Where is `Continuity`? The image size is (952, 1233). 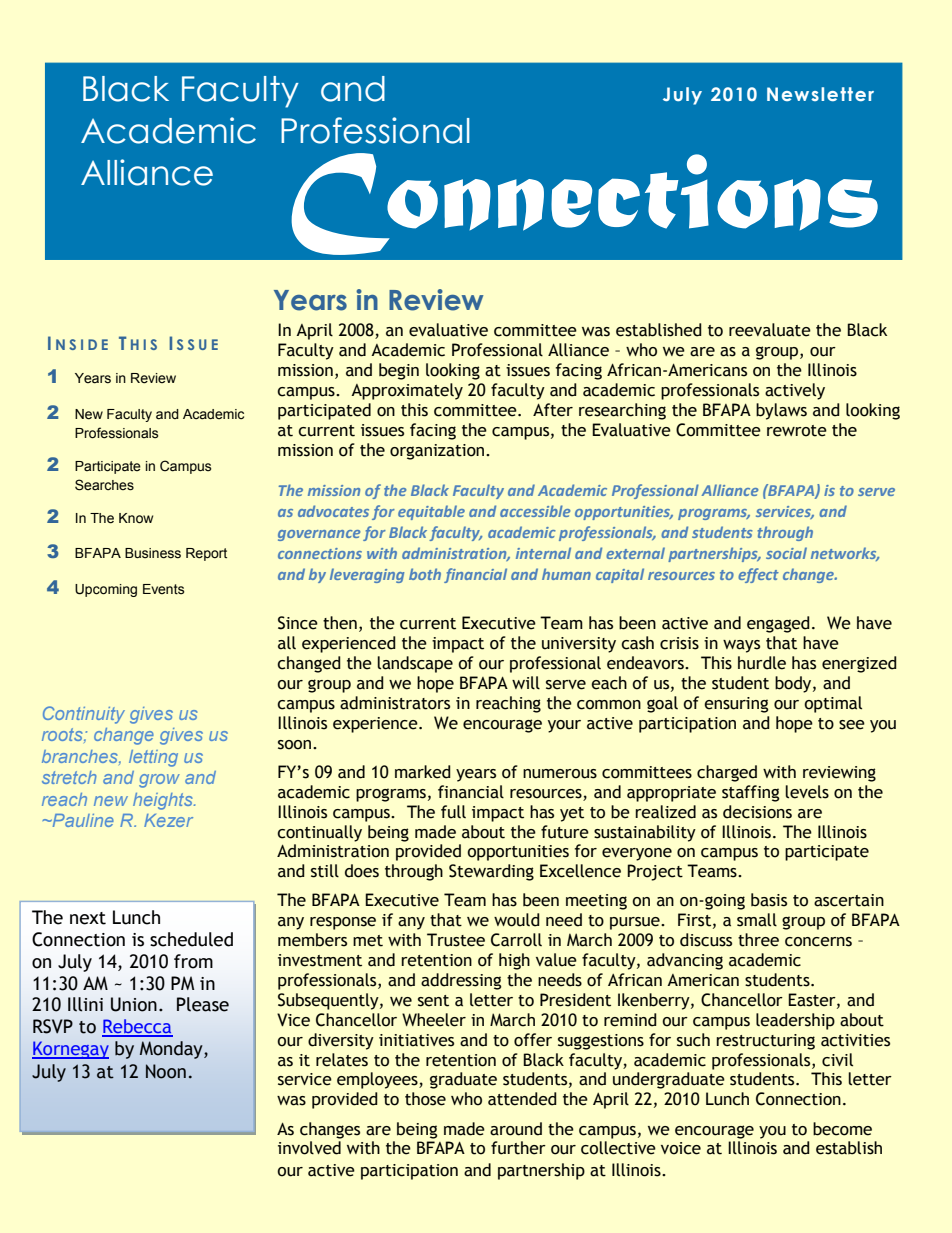
Continuity is located at coordinates (84, 715).
